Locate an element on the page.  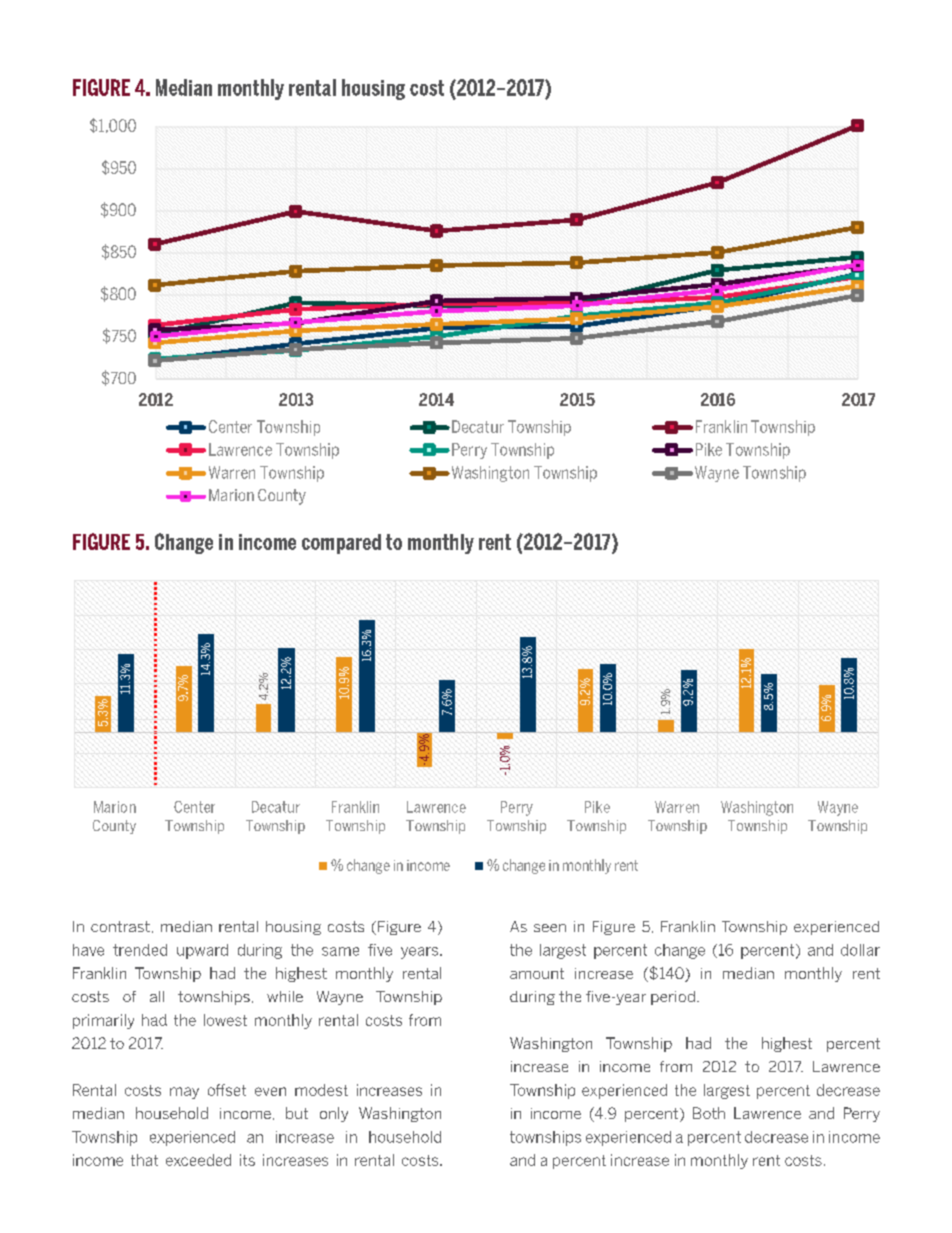
seen is located at coordinates (550, 928).
